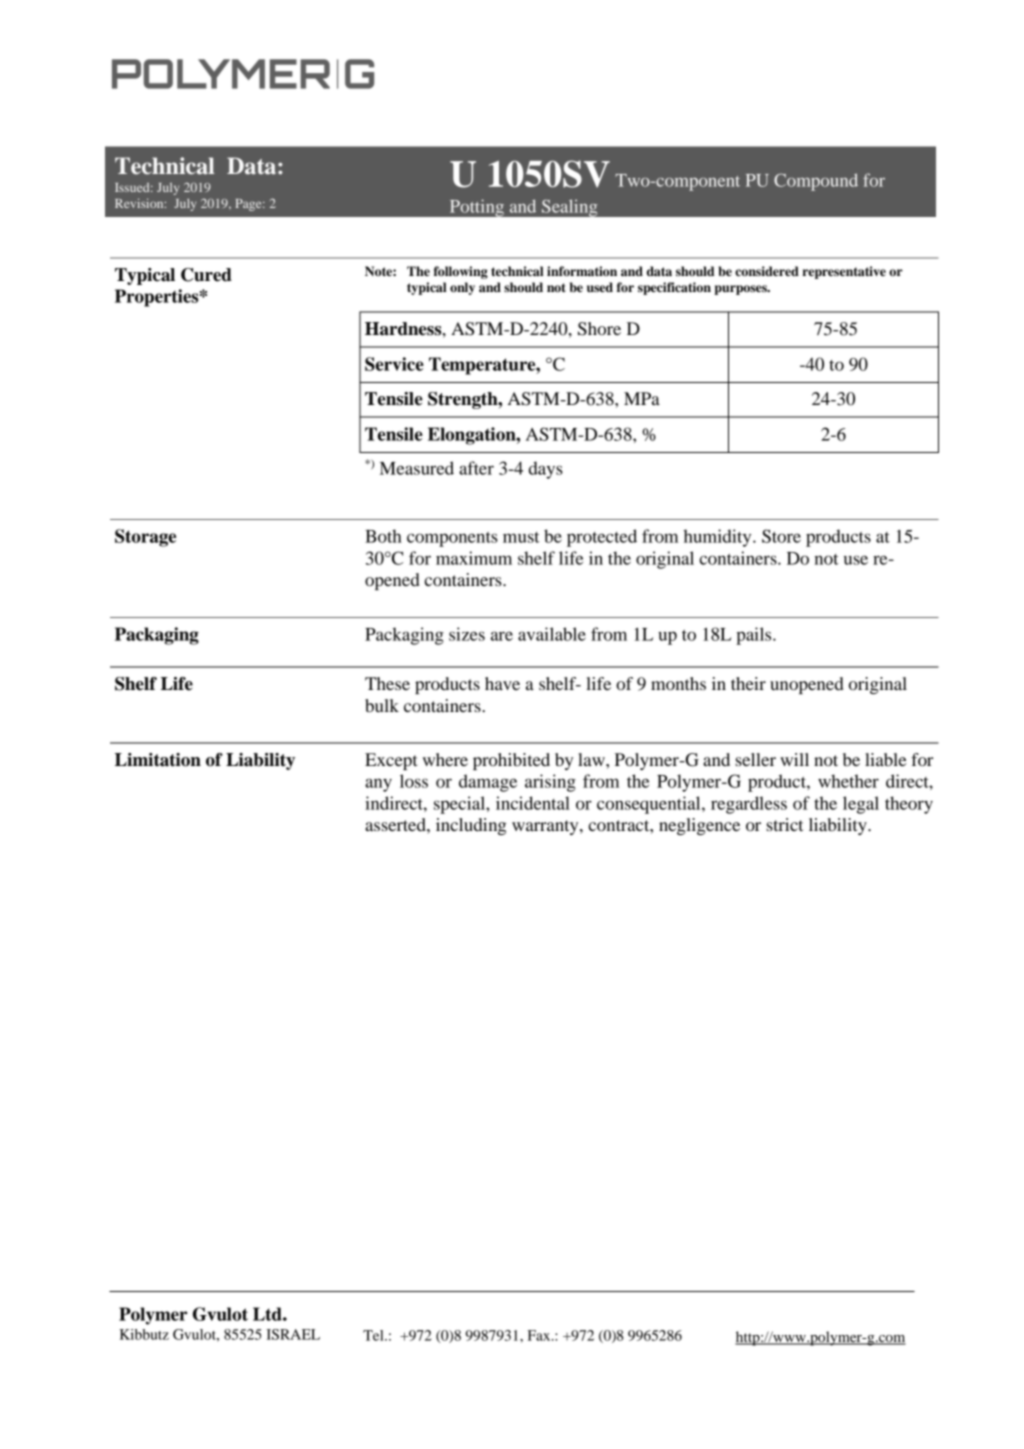  What do you see at coordinates (250, 205) in the screenshot?
I see `Page` at bounding box center [250, 205].
